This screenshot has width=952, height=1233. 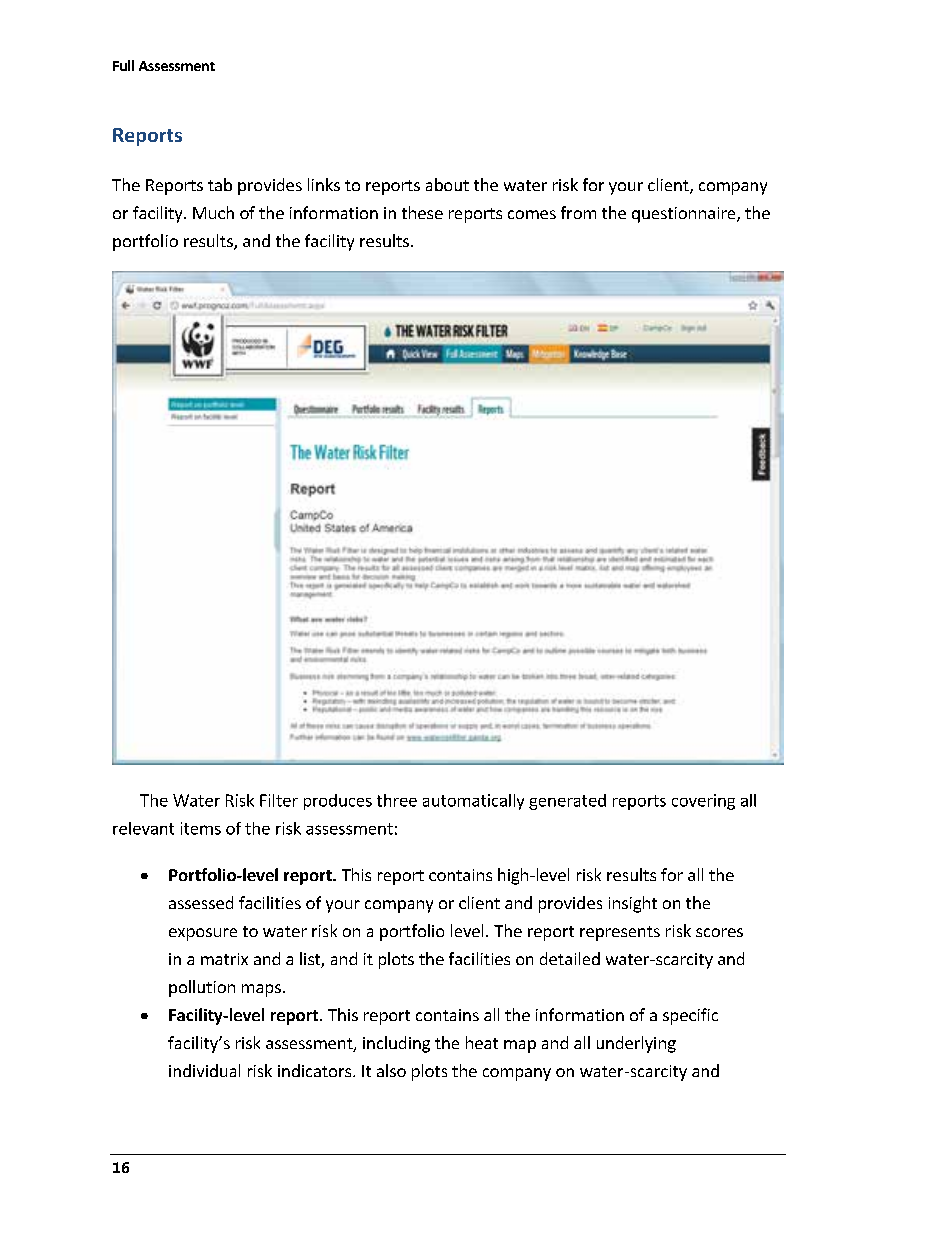 What do you see at coordinates (447, 184) in the screenshot?
I see `about` at bounding box center [447, 184].
